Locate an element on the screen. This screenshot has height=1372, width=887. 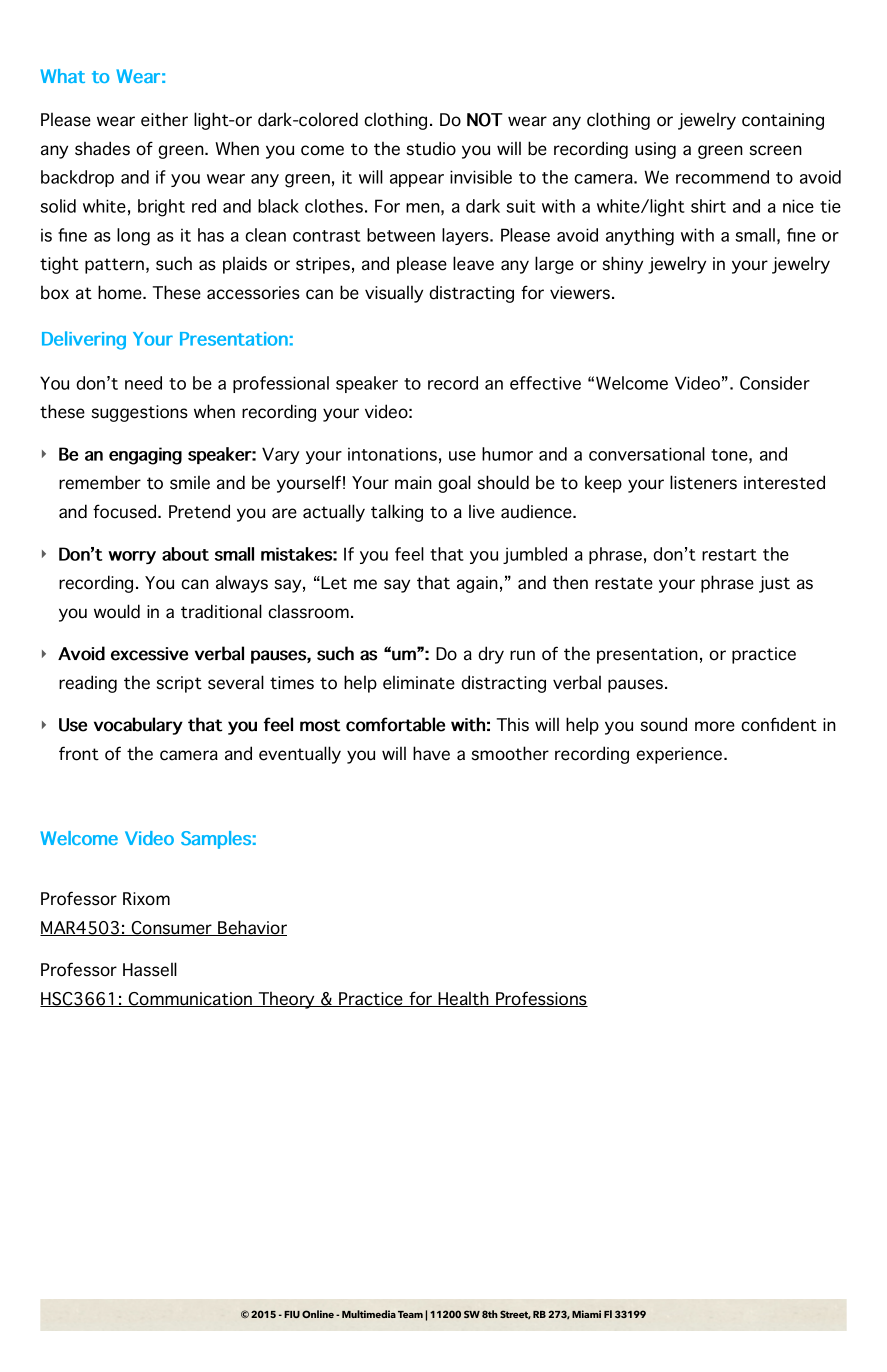
containing is located at coordinates (783, 121).
